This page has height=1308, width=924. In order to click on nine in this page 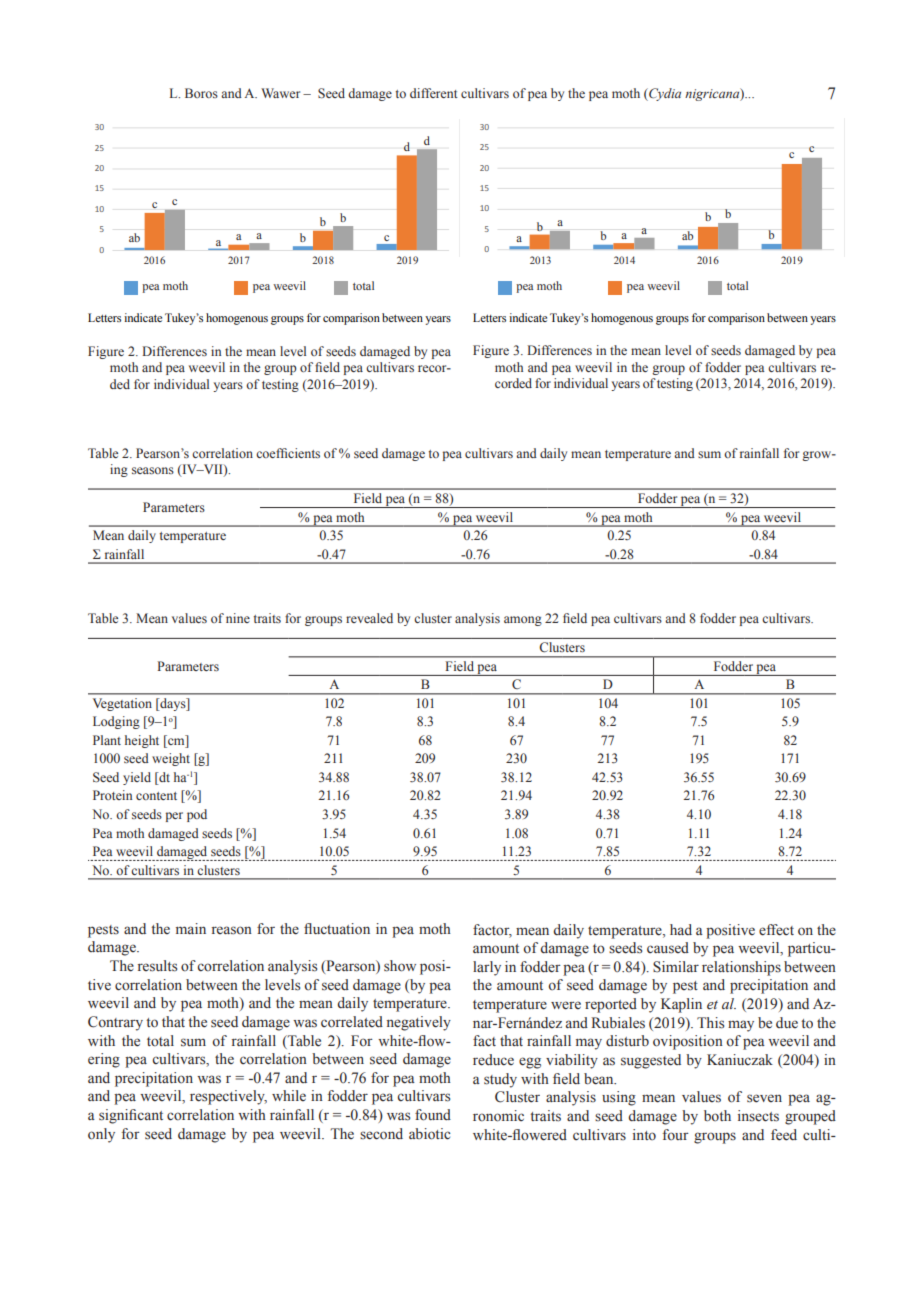, I will do `click(238, 618)`.
